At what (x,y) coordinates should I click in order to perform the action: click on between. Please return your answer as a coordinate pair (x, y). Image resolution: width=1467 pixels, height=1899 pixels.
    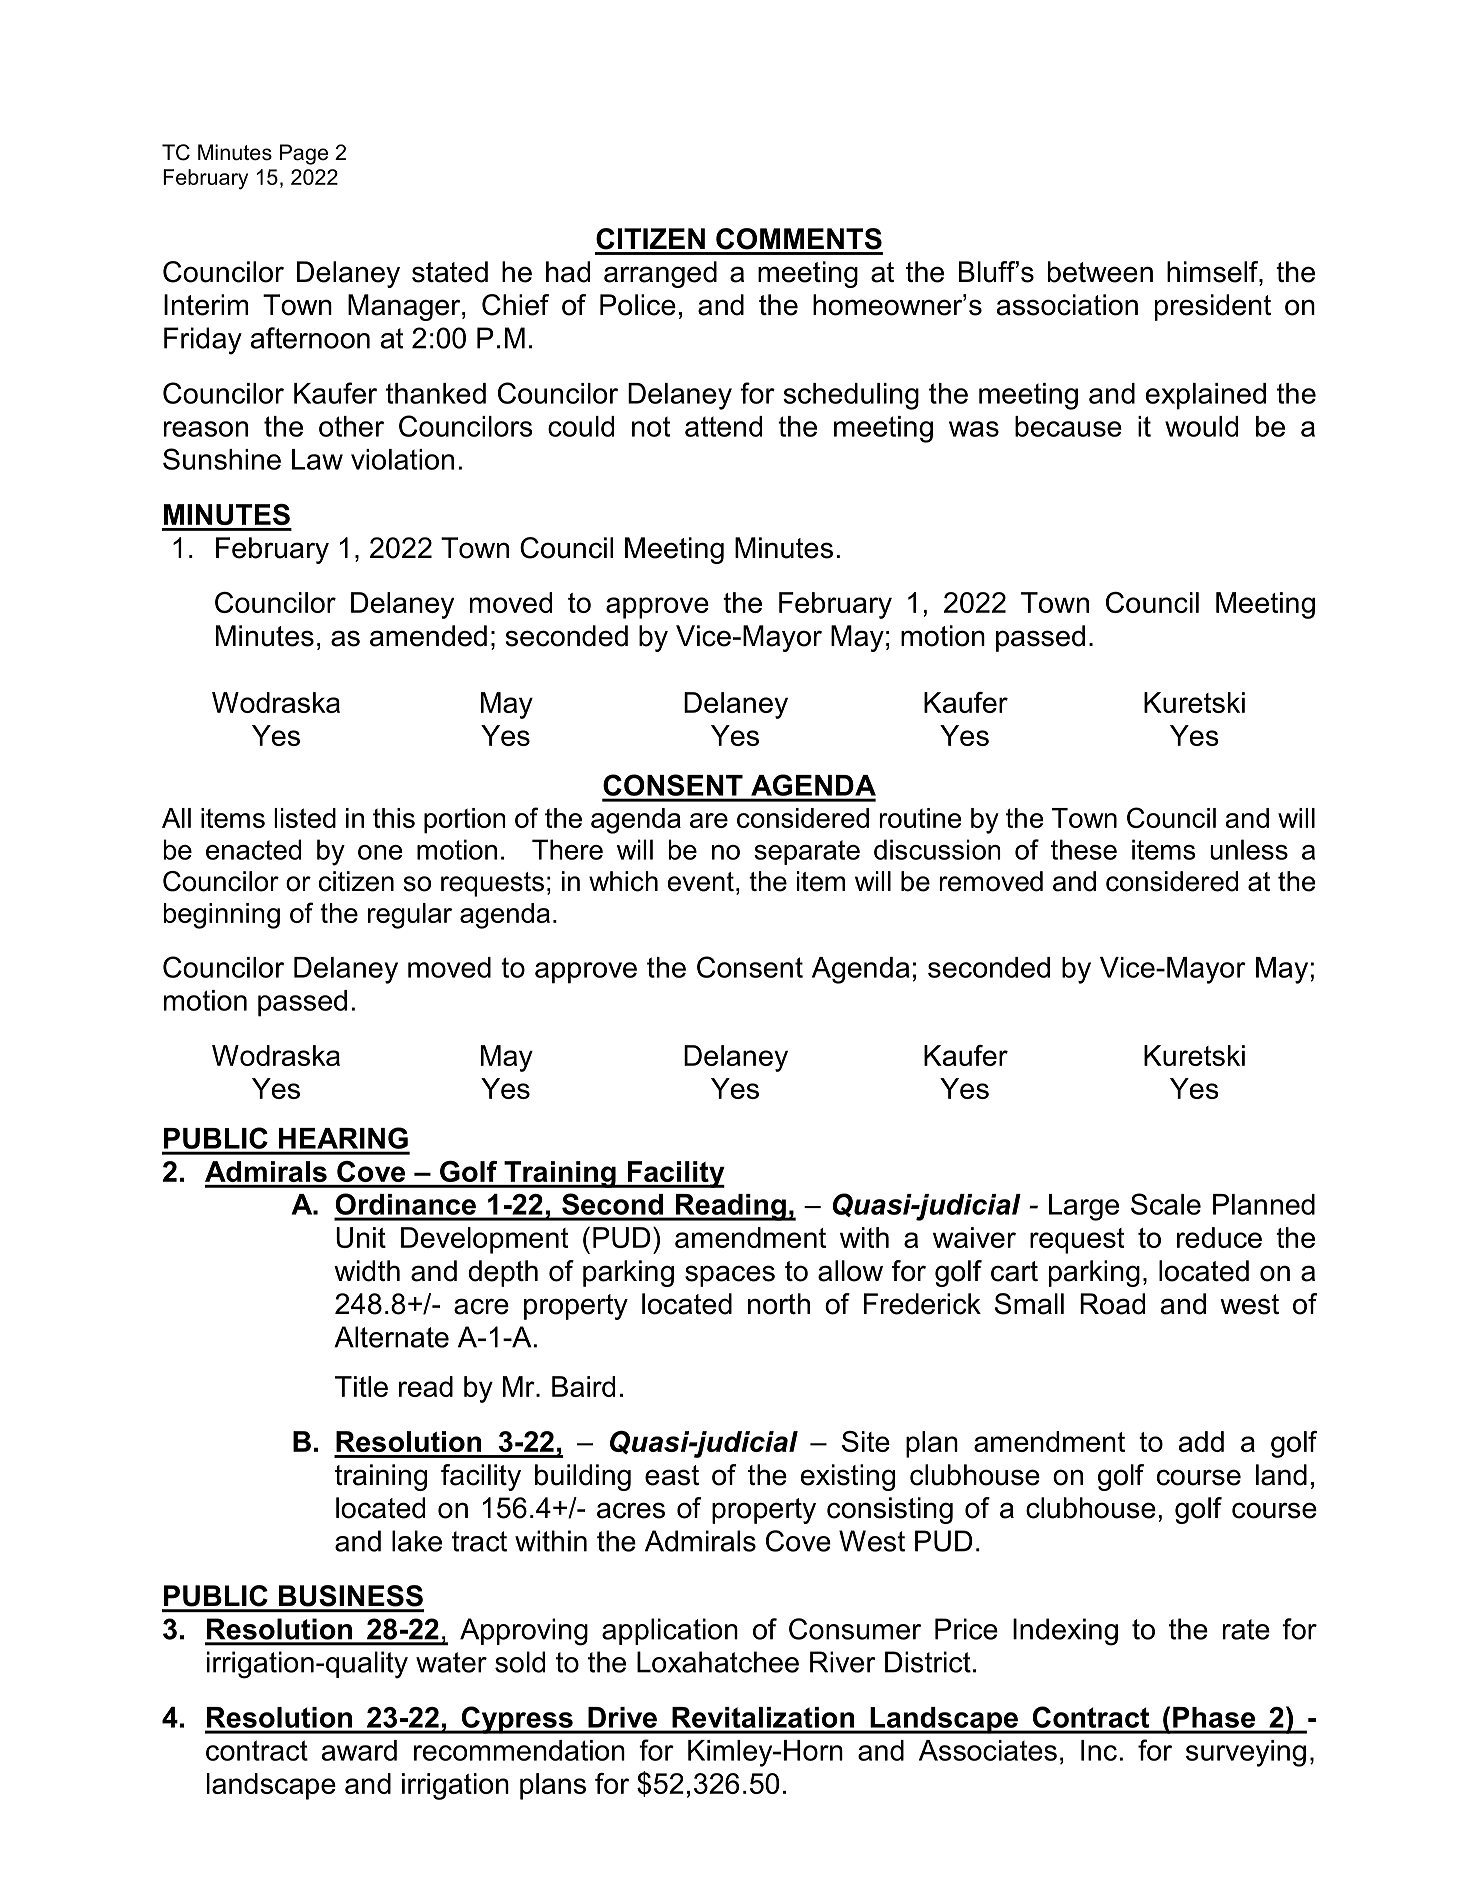
    Looking at the image, I should click on (1100, 272).
